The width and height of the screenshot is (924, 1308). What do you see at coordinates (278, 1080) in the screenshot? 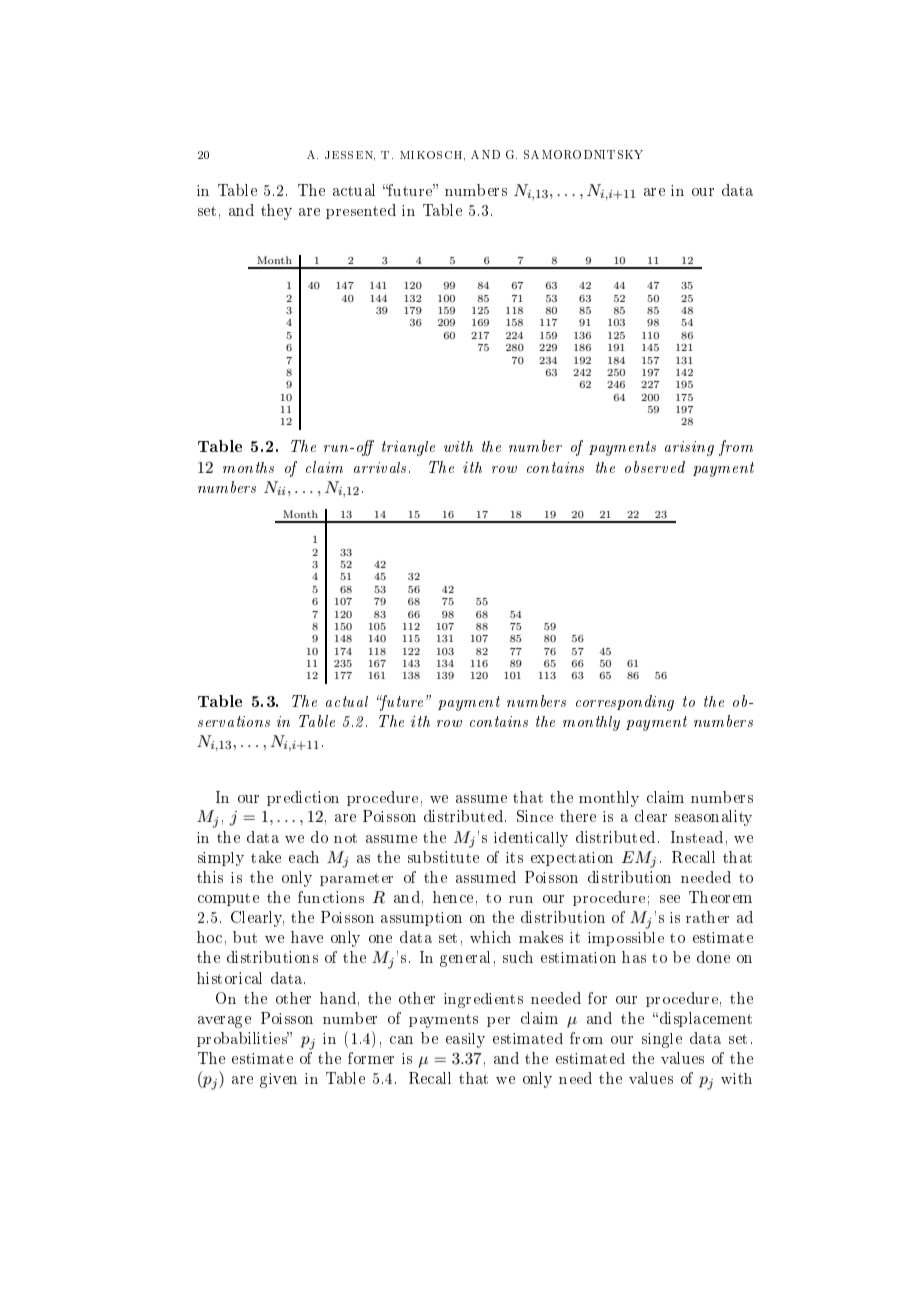
I see `given` at bounding box center [278, 1080].
